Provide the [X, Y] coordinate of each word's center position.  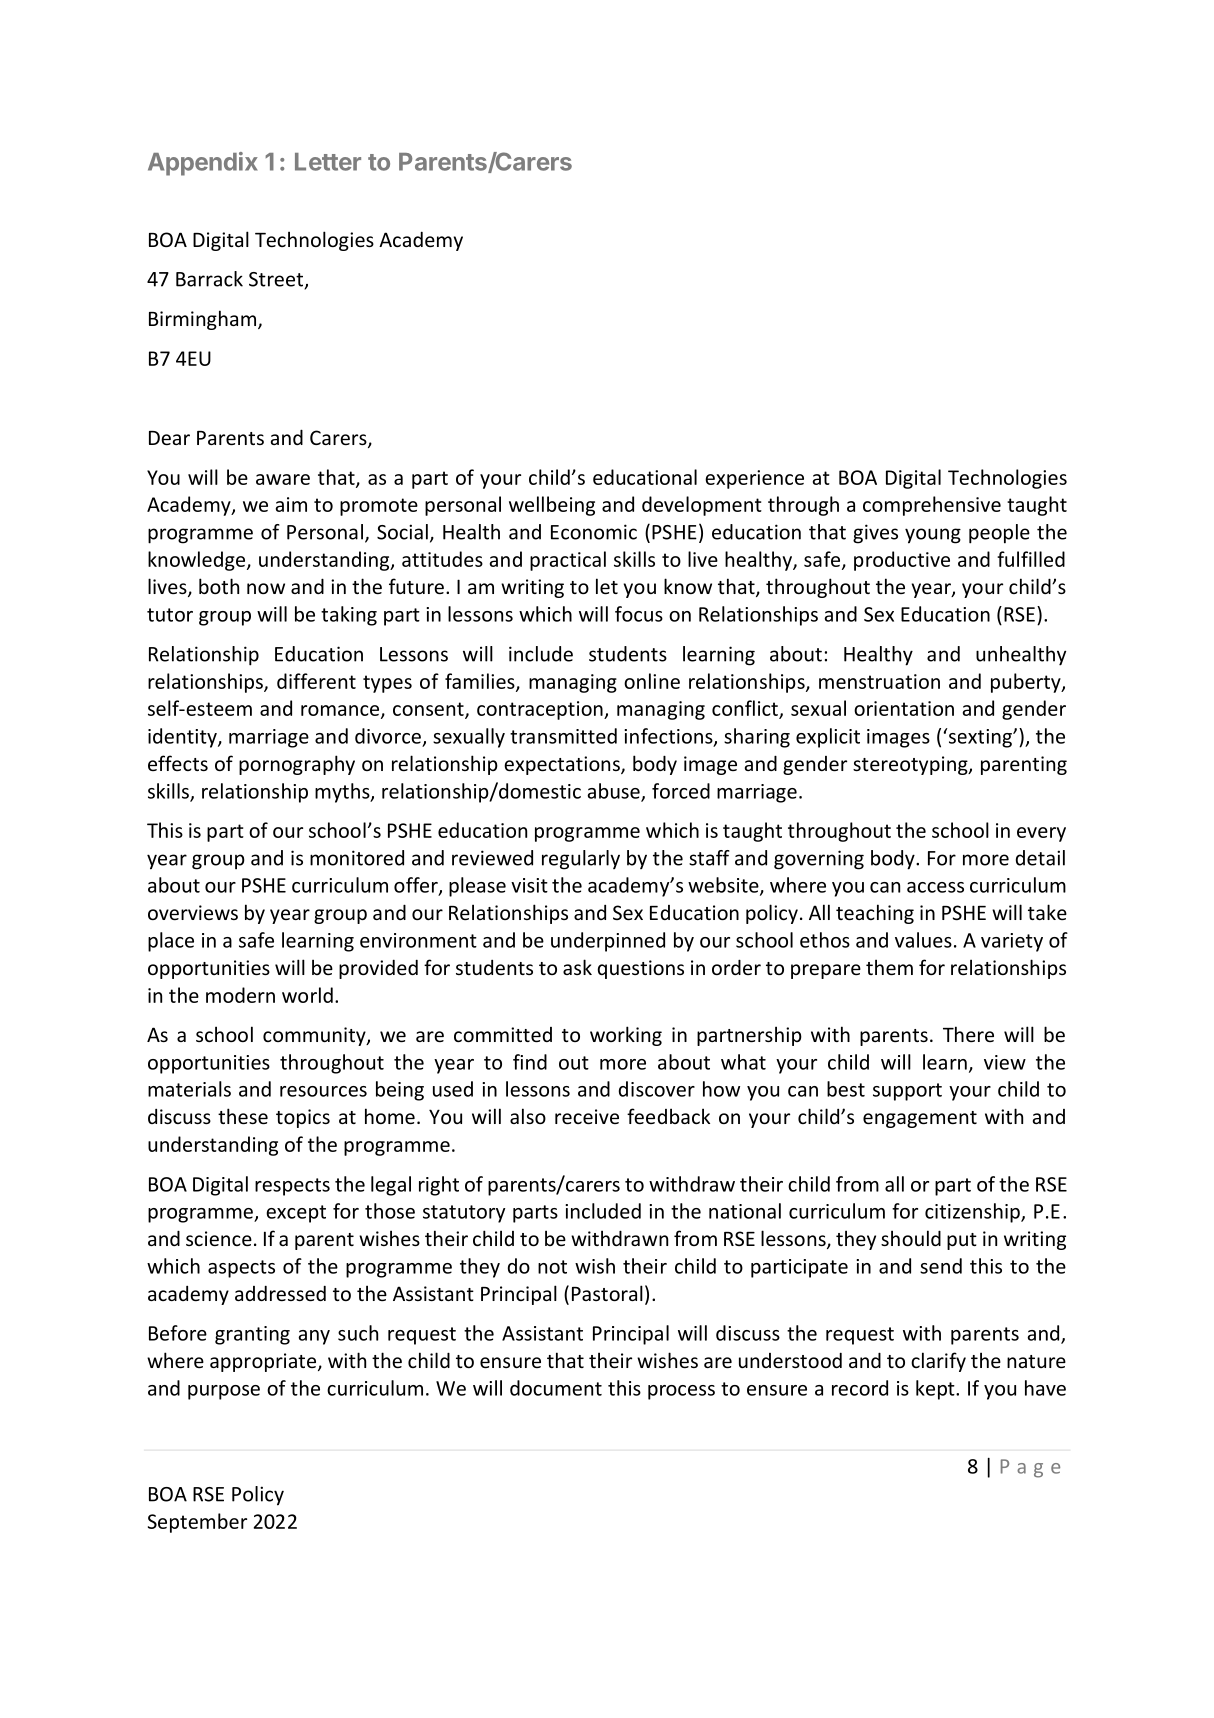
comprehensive [932, 506]
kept [936, 1390]
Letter [328, 162]
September [197, 1523]
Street [277, 280]
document [556, 1388]
